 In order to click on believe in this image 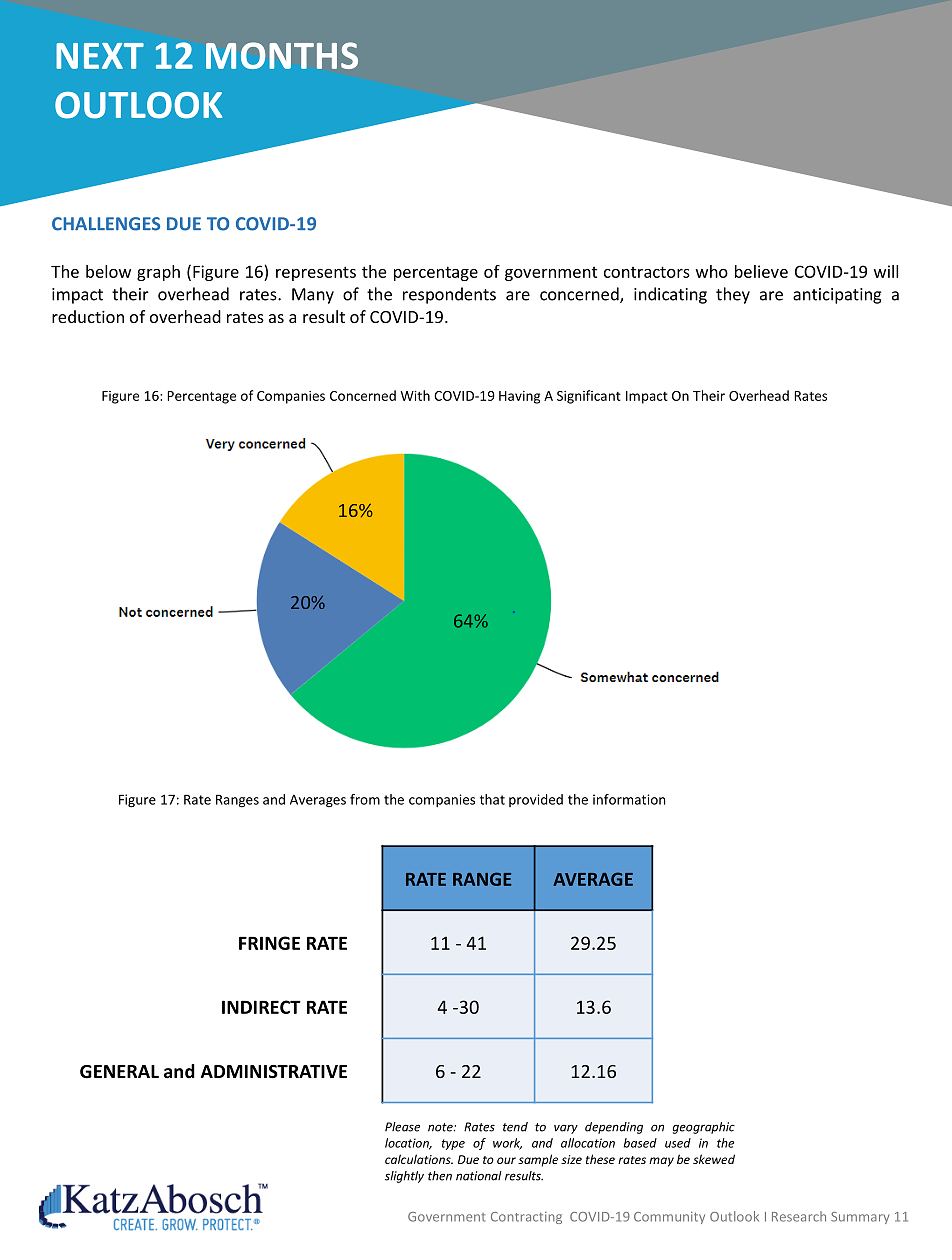, I will do `click(761, 271)`.
